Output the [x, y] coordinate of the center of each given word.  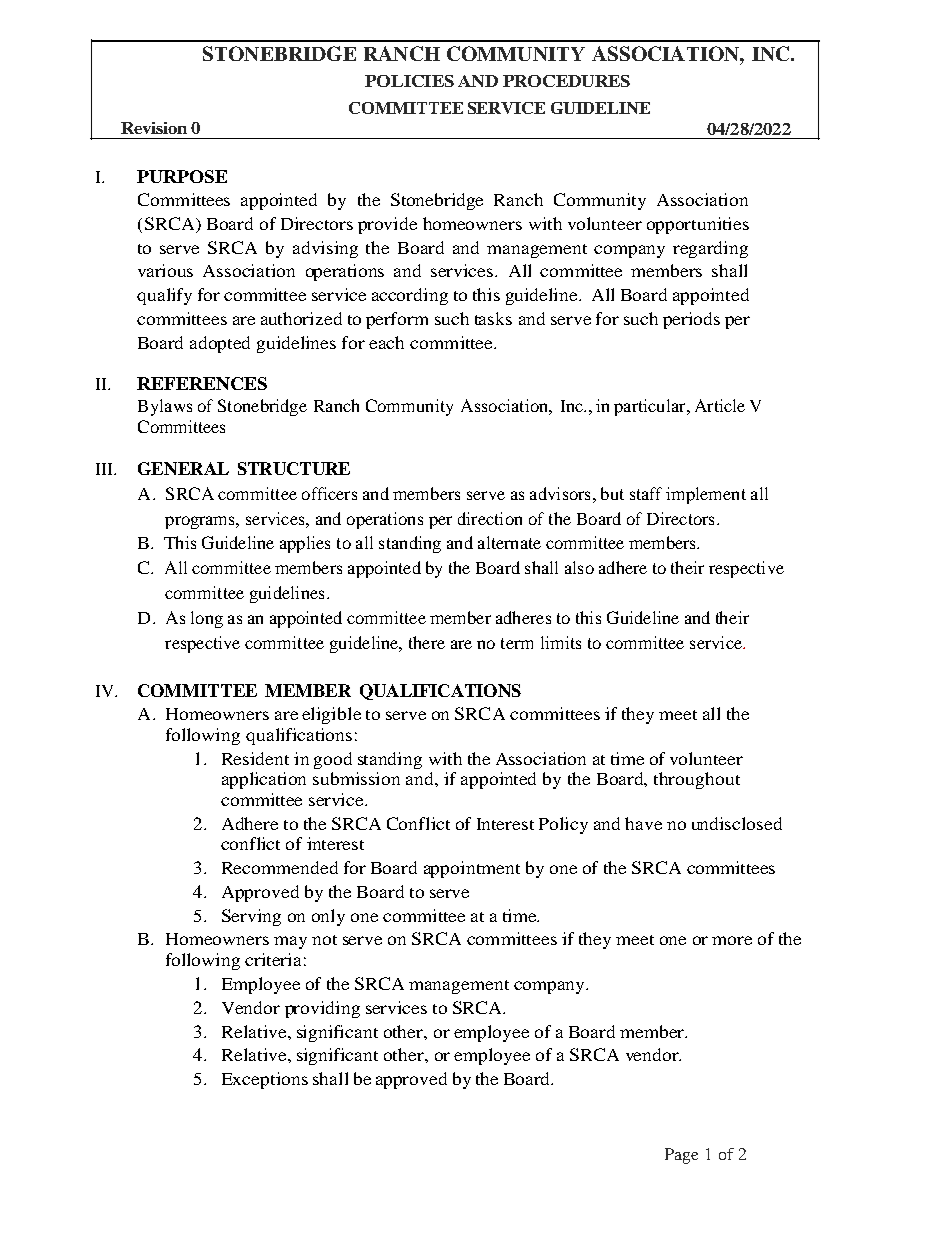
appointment [472, 869]
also [579, 567]
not [324, 940]
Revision [154, 128]
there [427, 642]
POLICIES [409, 81]
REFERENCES [202, 383]
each [386, 342]
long [207, 619]
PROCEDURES [566, 81]
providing [322, 1009]
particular [651, 407]
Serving [251, 917]
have [643, 823]
